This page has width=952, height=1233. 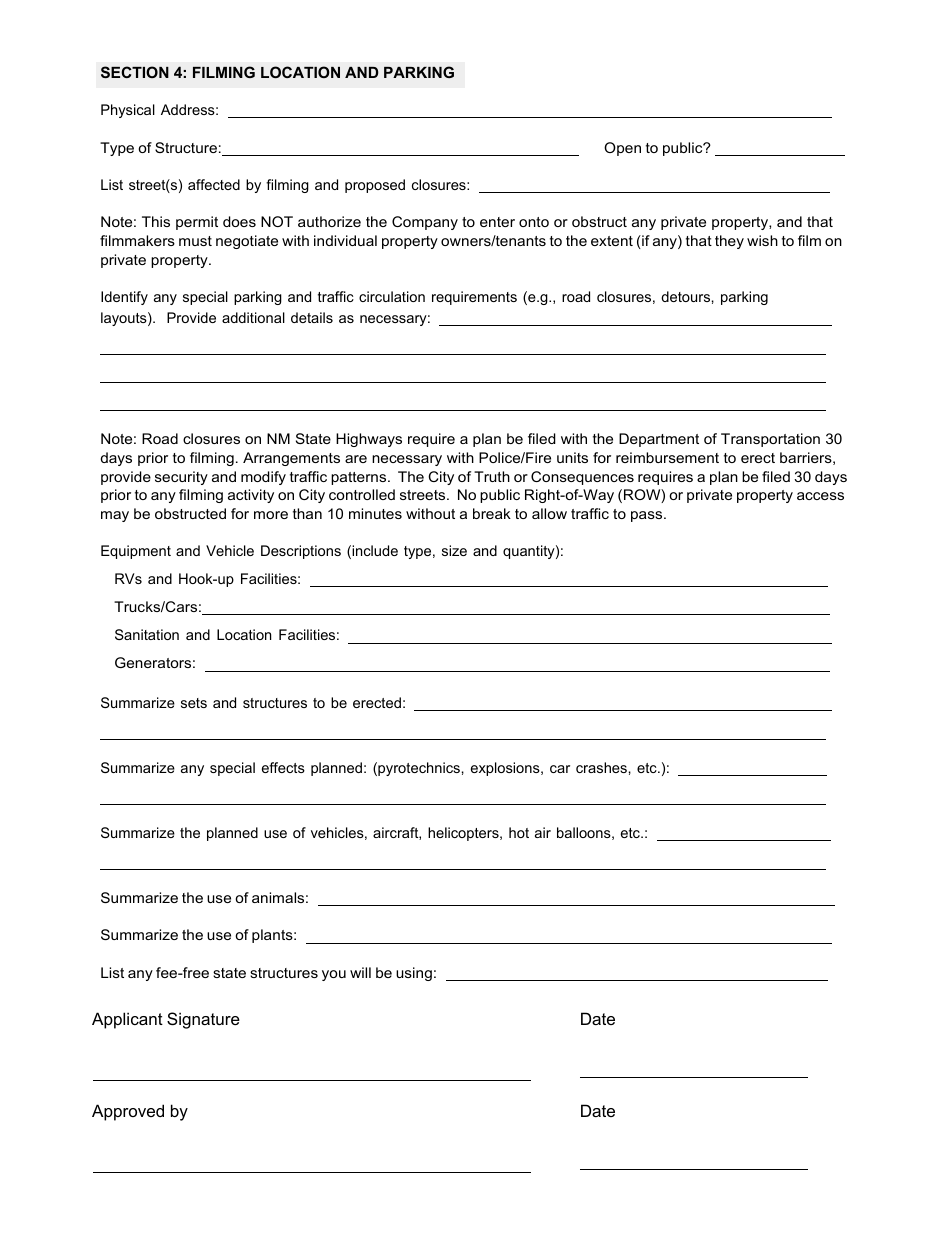 I want to click on Open, so click(x=622, y=149).
